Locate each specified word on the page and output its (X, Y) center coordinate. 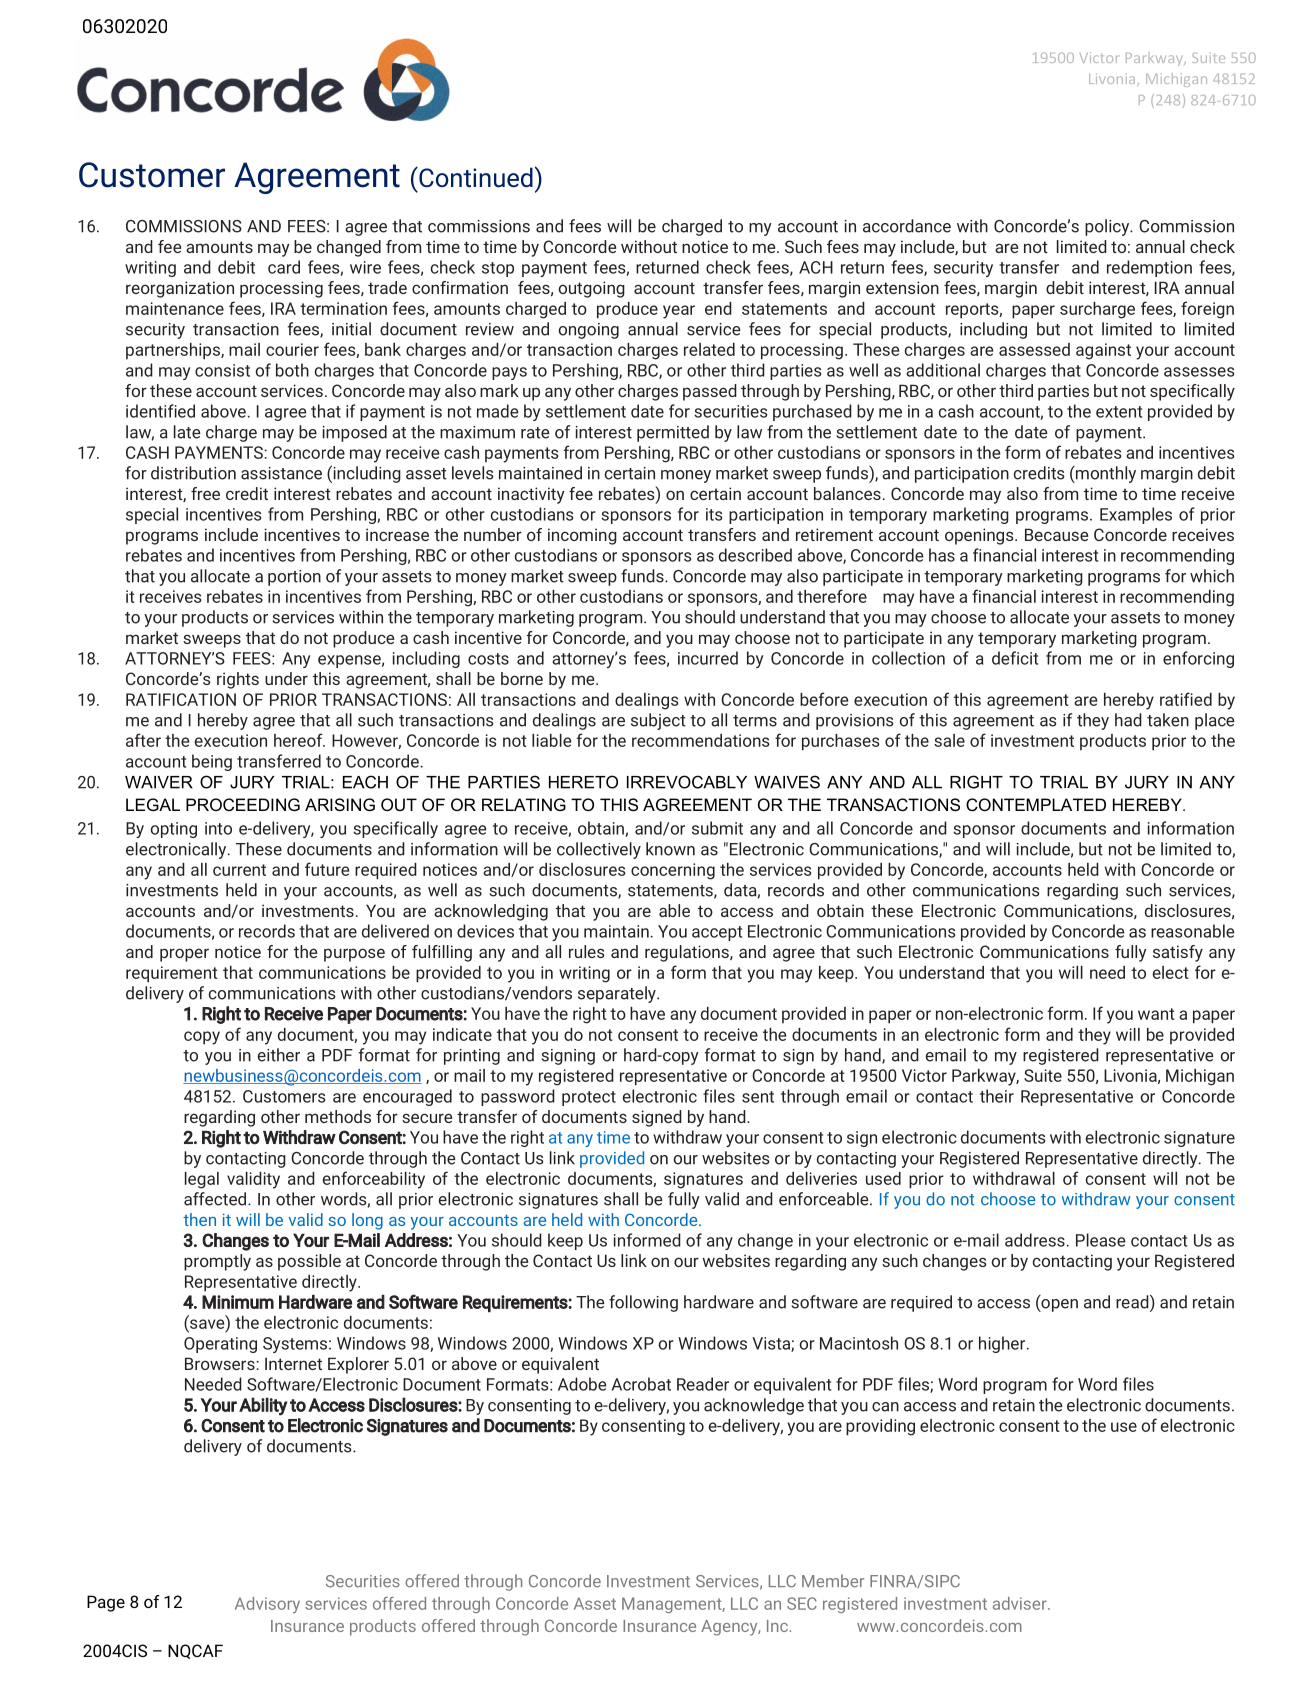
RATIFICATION (181, 699)
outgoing (591, 289)
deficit (1015, 658)
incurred (708, 658)
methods (338, 1116)
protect (589, 1098)
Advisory (267, 1605)
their (997, 1096)
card (284, 267)
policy (1108, 227)
